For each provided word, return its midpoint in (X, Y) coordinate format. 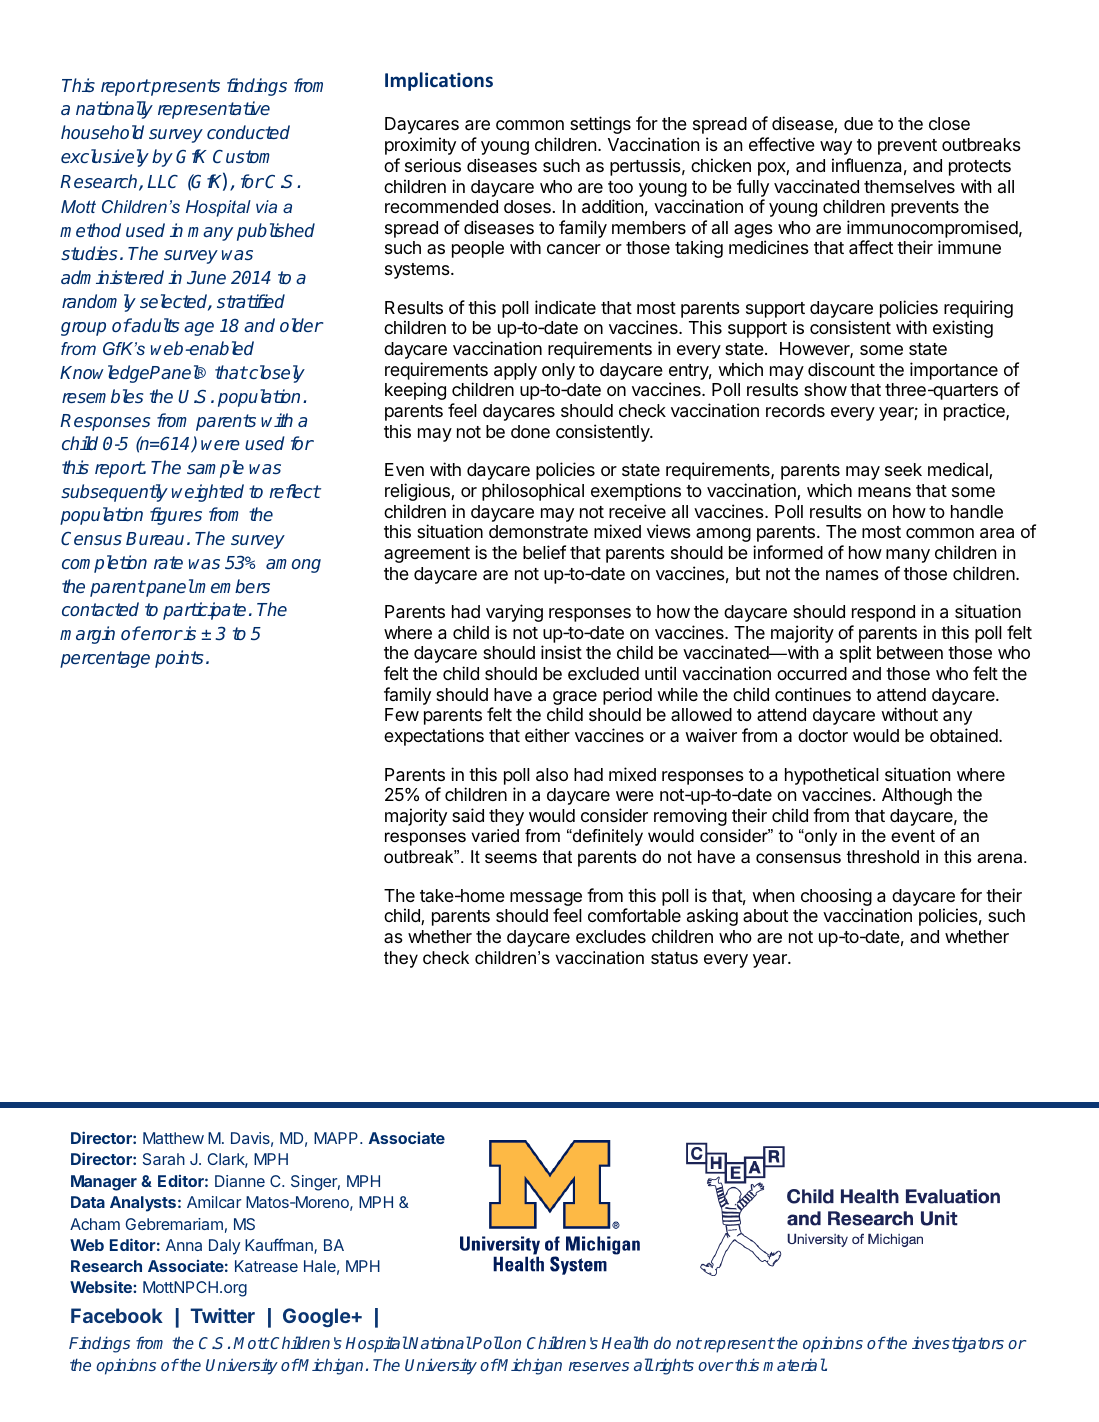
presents (184, 87)
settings (600, 125)
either (547, 735)
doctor (823, 735)
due (858, 123)
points (179, 659)
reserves (599, 1366)
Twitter (222, 1315)
